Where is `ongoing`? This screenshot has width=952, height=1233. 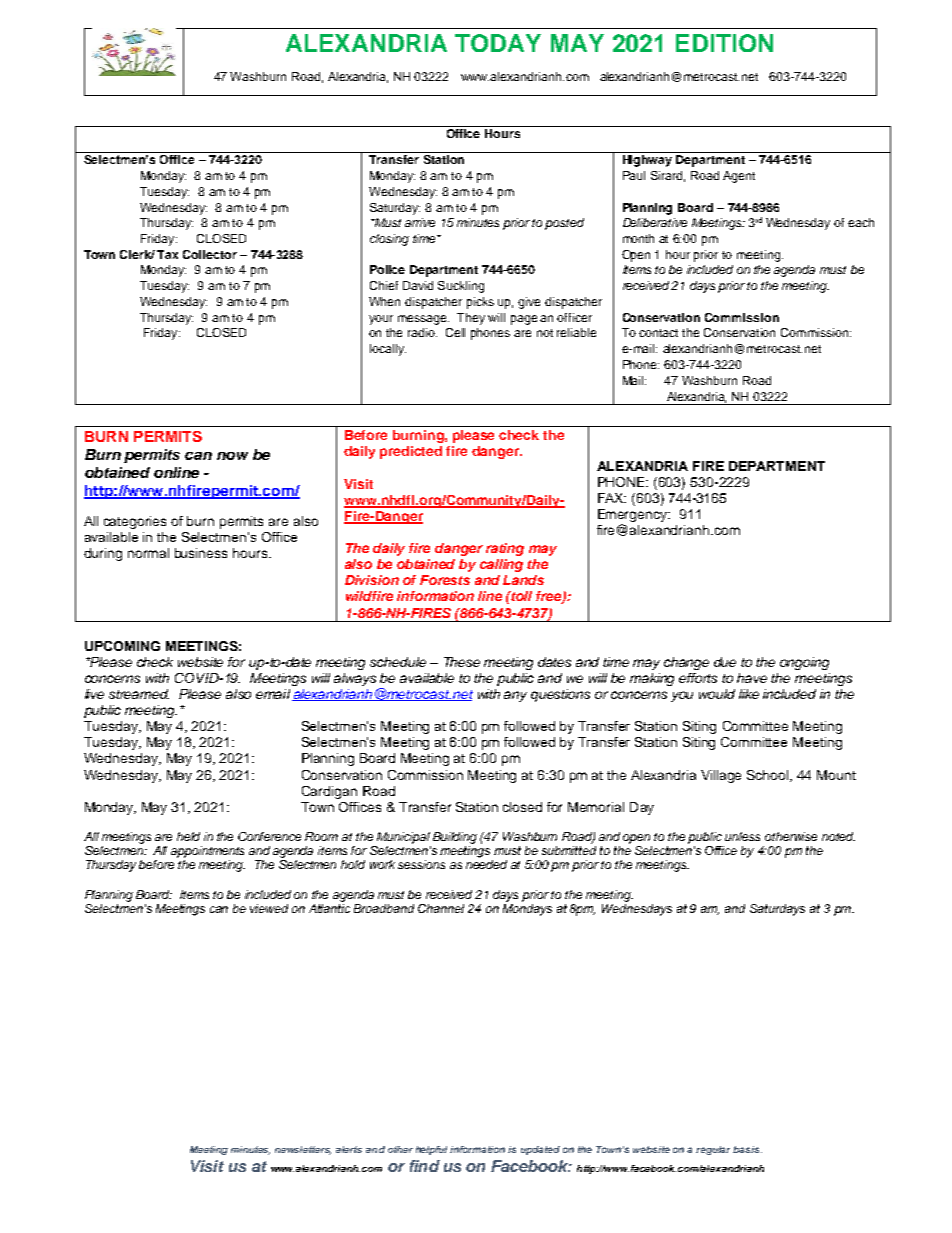 ongoing is located at coordinates (804, 663).
